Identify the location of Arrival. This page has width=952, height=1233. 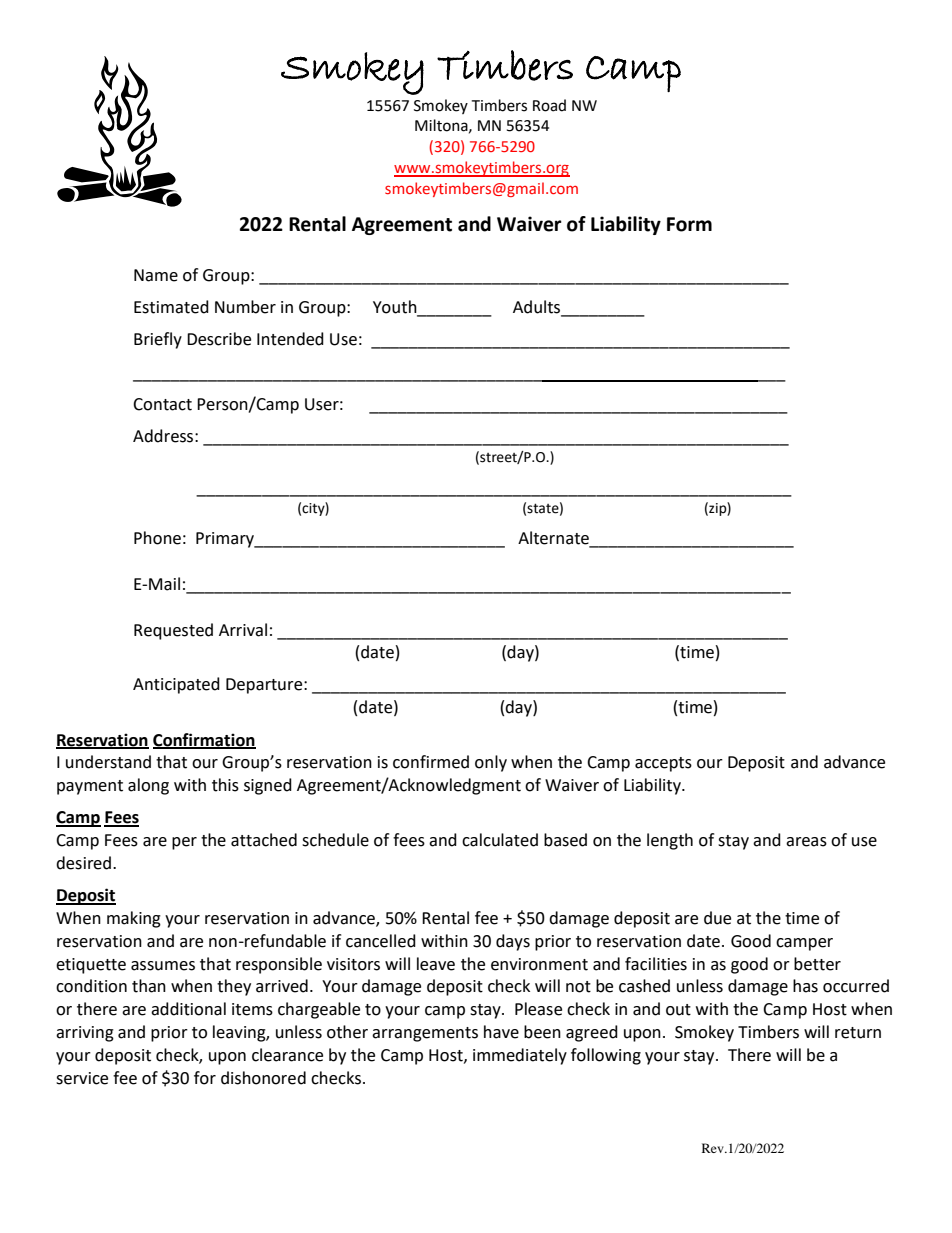
(243, 630).
